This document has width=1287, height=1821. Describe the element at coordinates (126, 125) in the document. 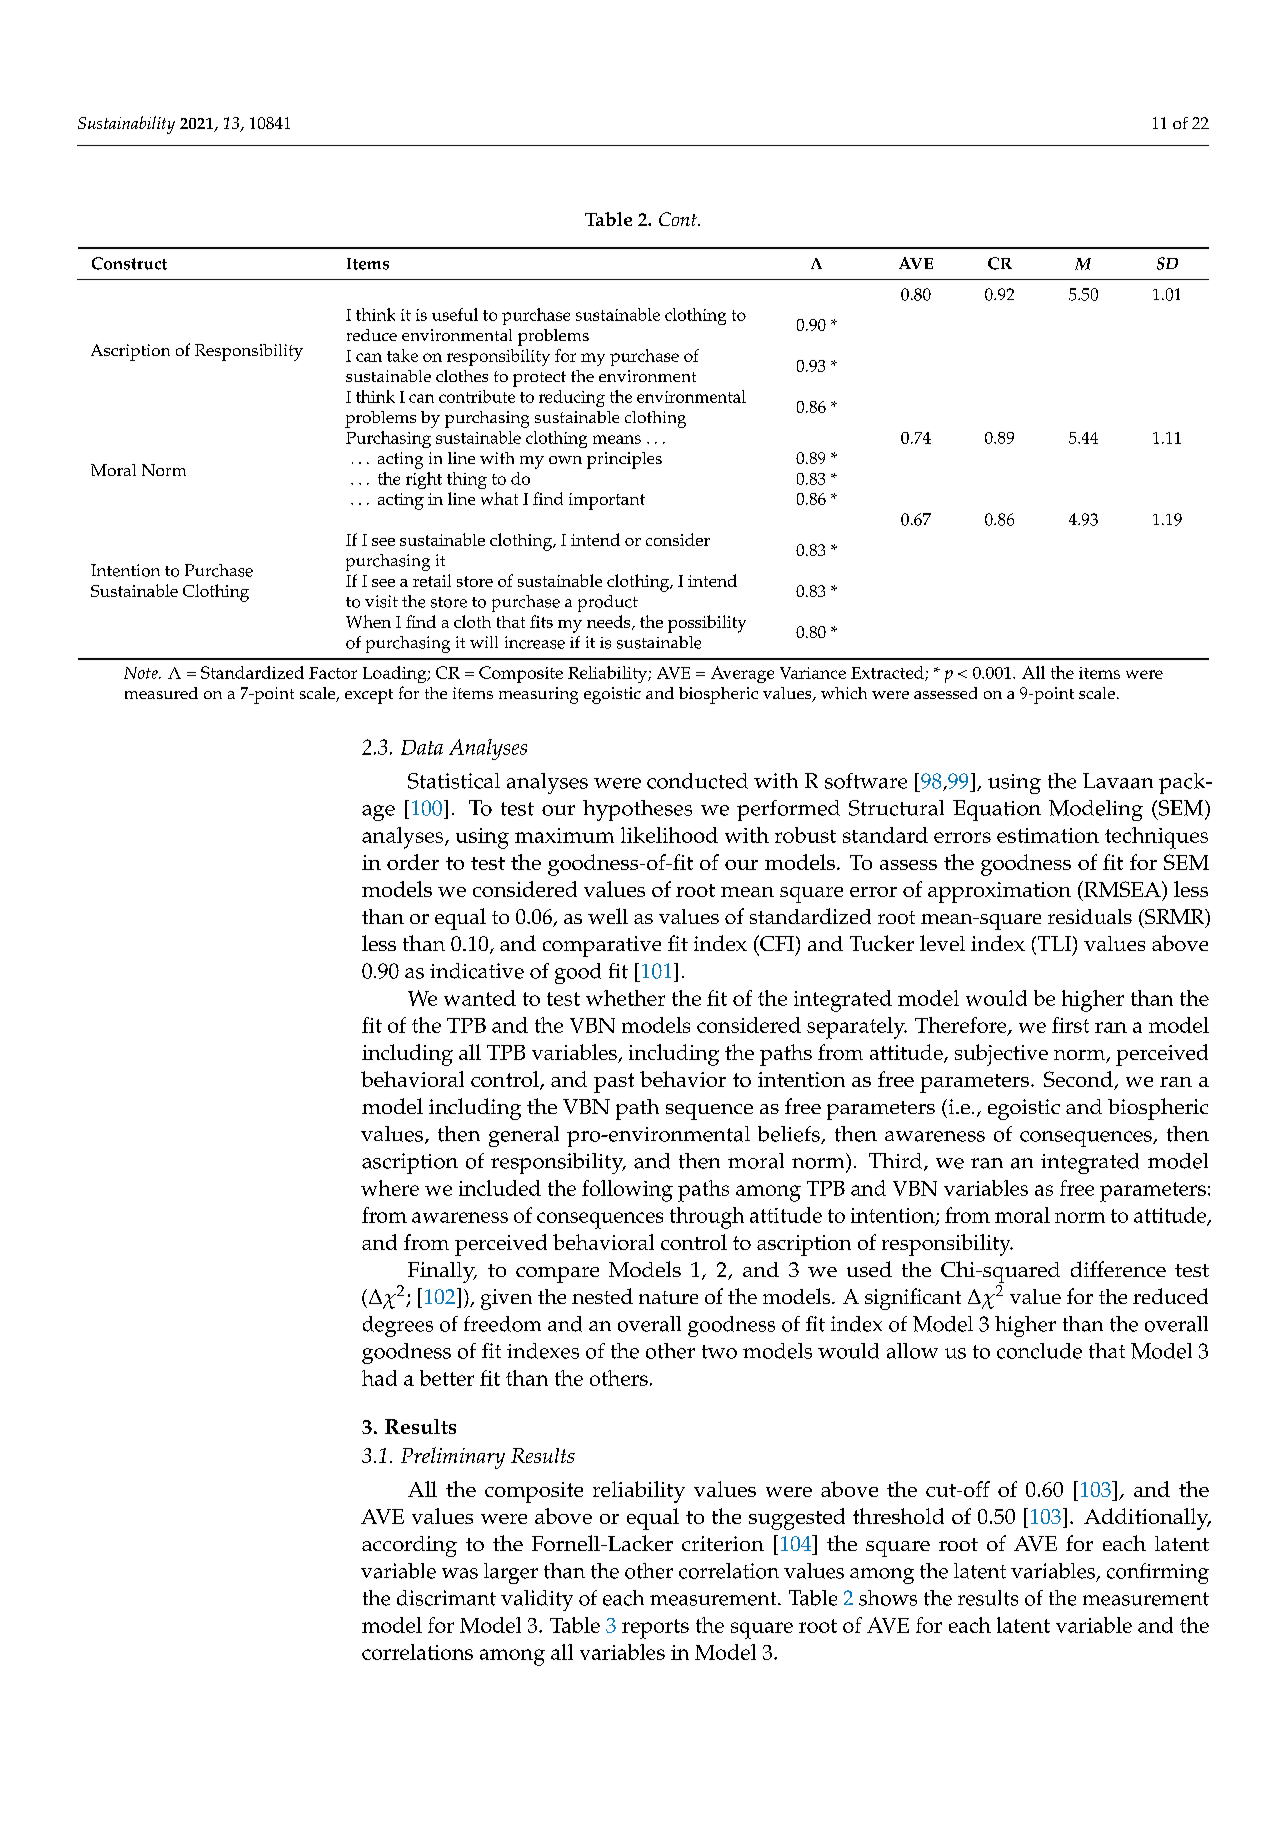

I see `Sustainability` at that location.
